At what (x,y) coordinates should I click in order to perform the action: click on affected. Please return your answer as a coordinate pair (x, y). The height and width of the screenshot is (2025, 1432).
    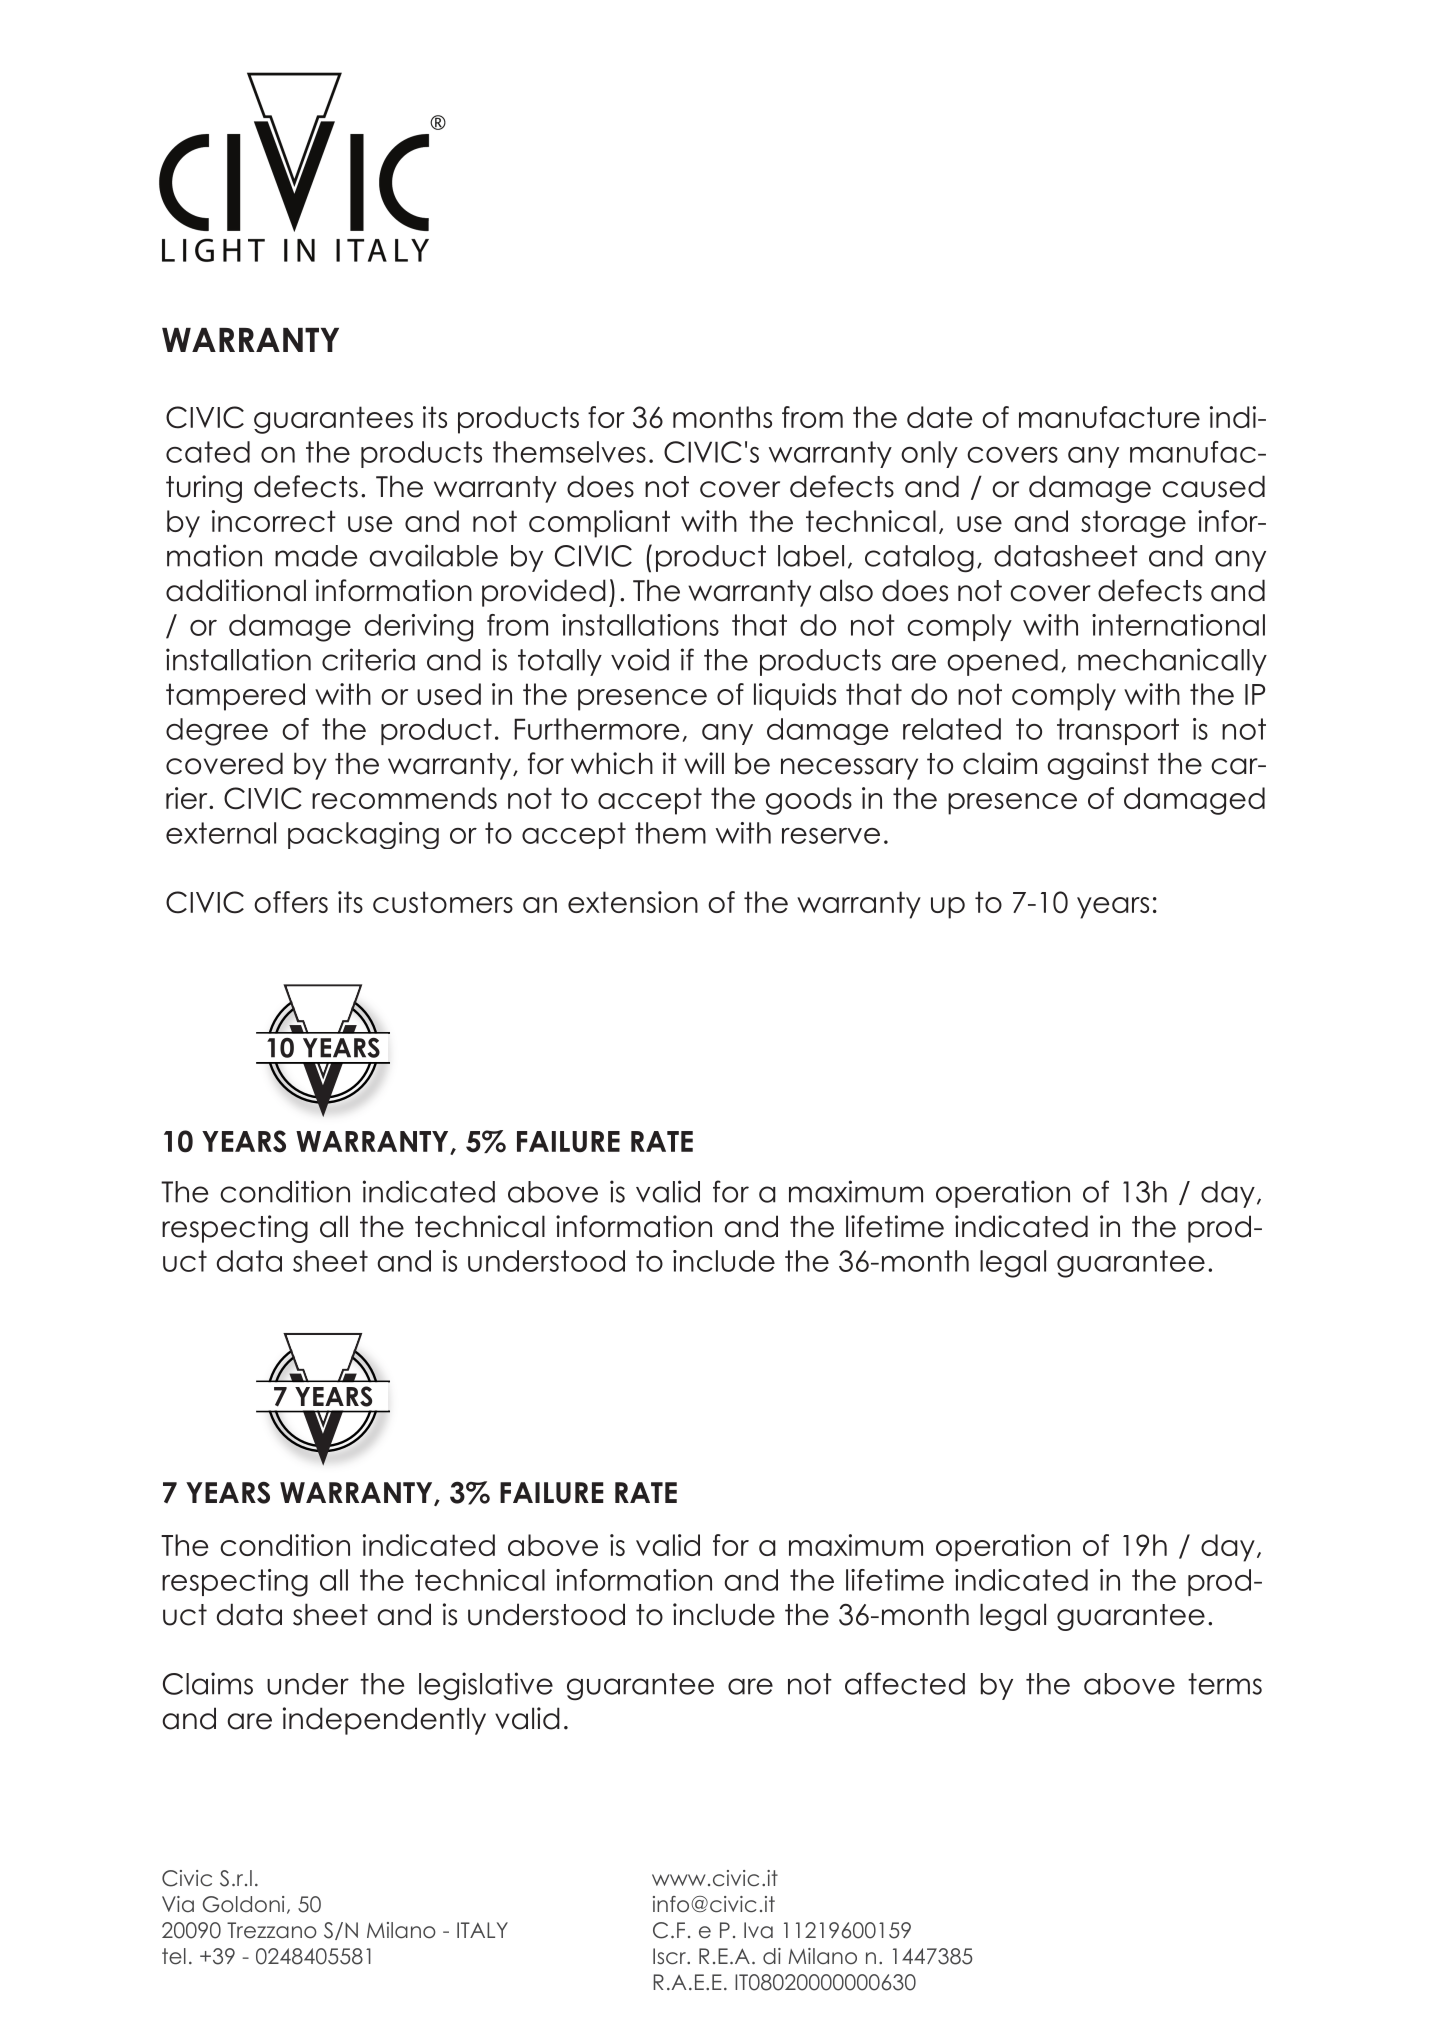
    Looking at the image, I should click on (905, 1683).
